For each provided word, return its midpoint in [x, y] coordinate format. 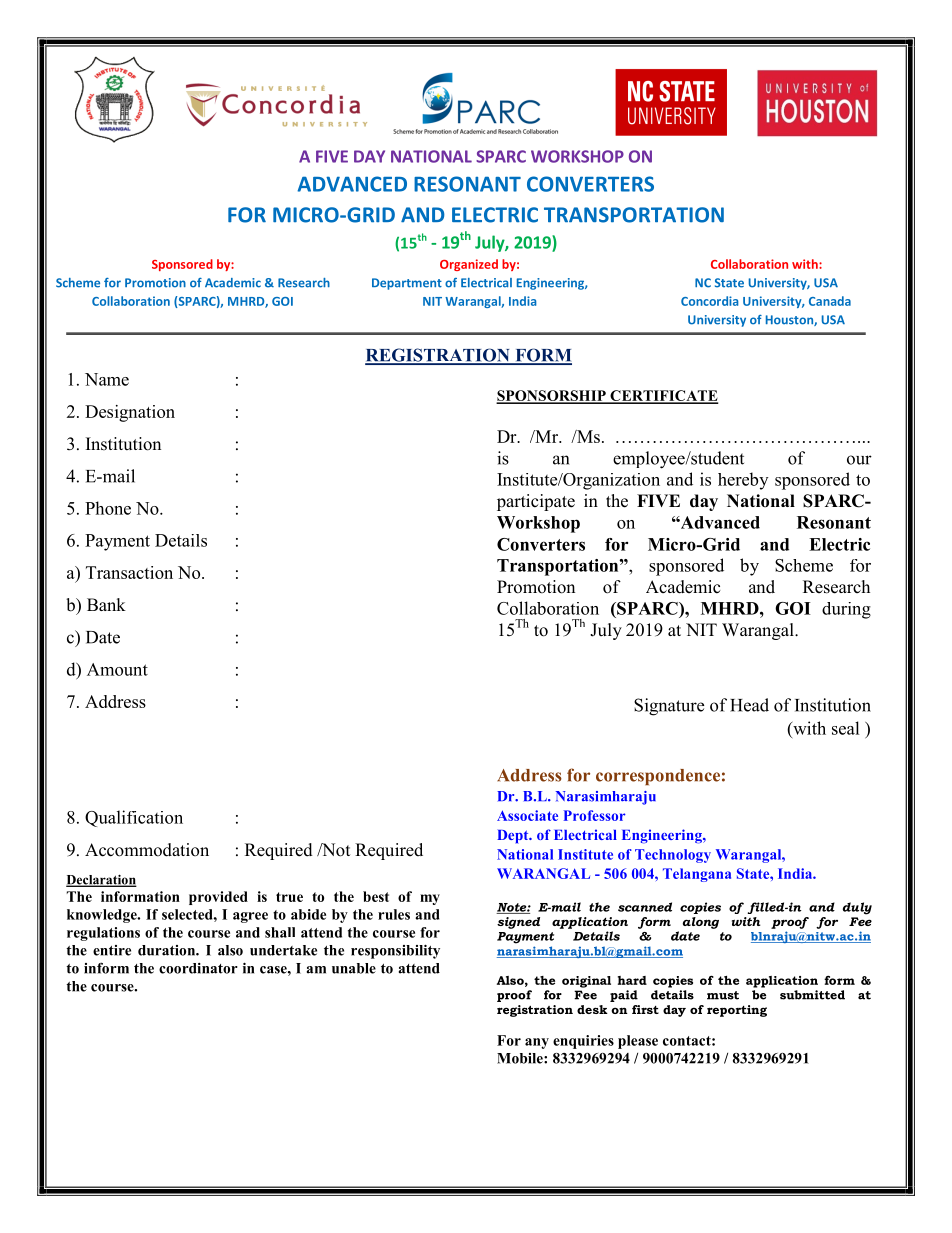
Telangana [697, 875]
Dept [514, 837]
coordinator [198, 968]
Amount [117, 669]
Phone [108, 508]
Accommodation [147, 850]
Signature [669, 707]
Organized [469, 265]
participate [536, 502]
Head [749, 705]
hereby [743, 481]
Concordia [710, 301]
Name [107, 379]
